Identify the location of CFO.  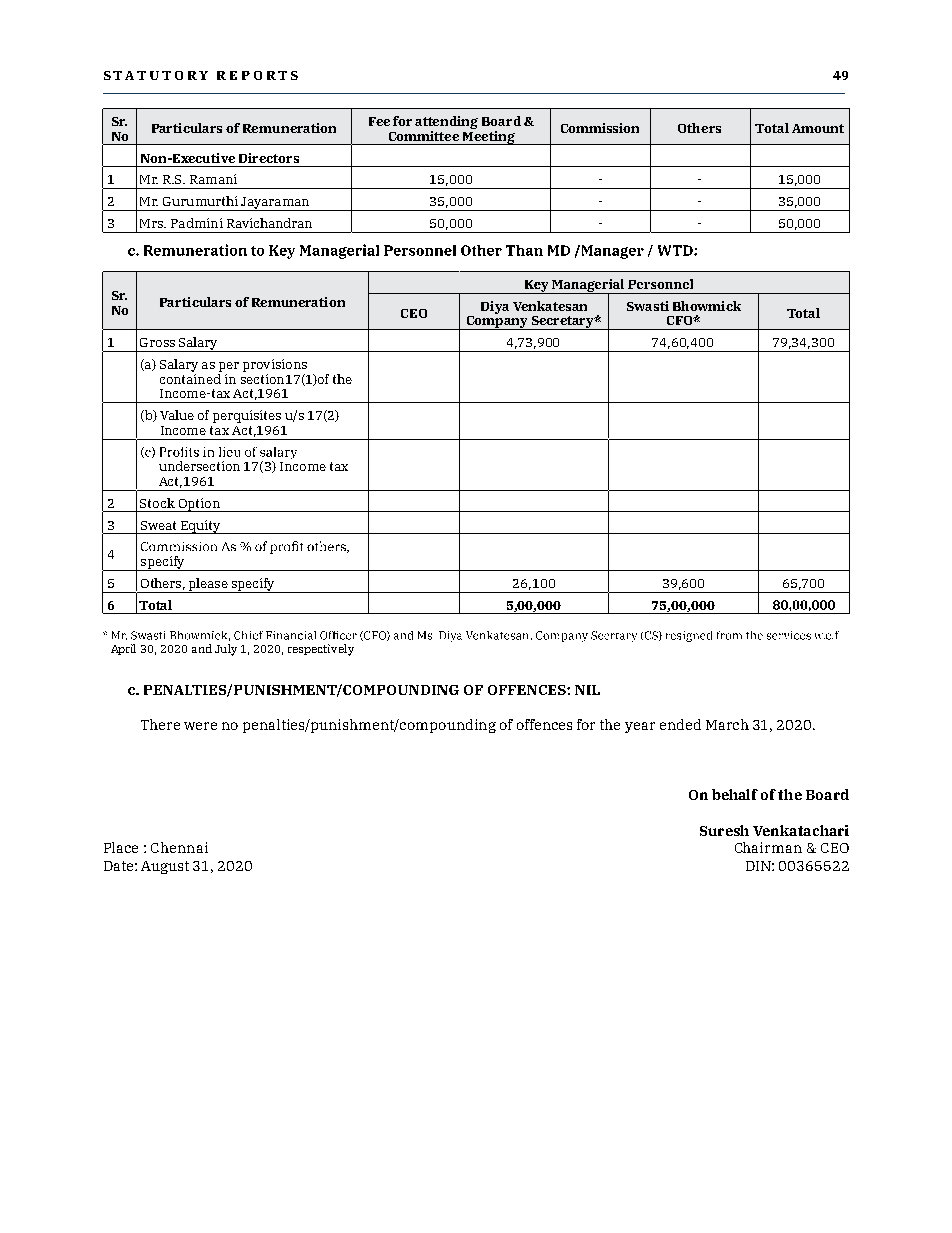
(681, 320).
